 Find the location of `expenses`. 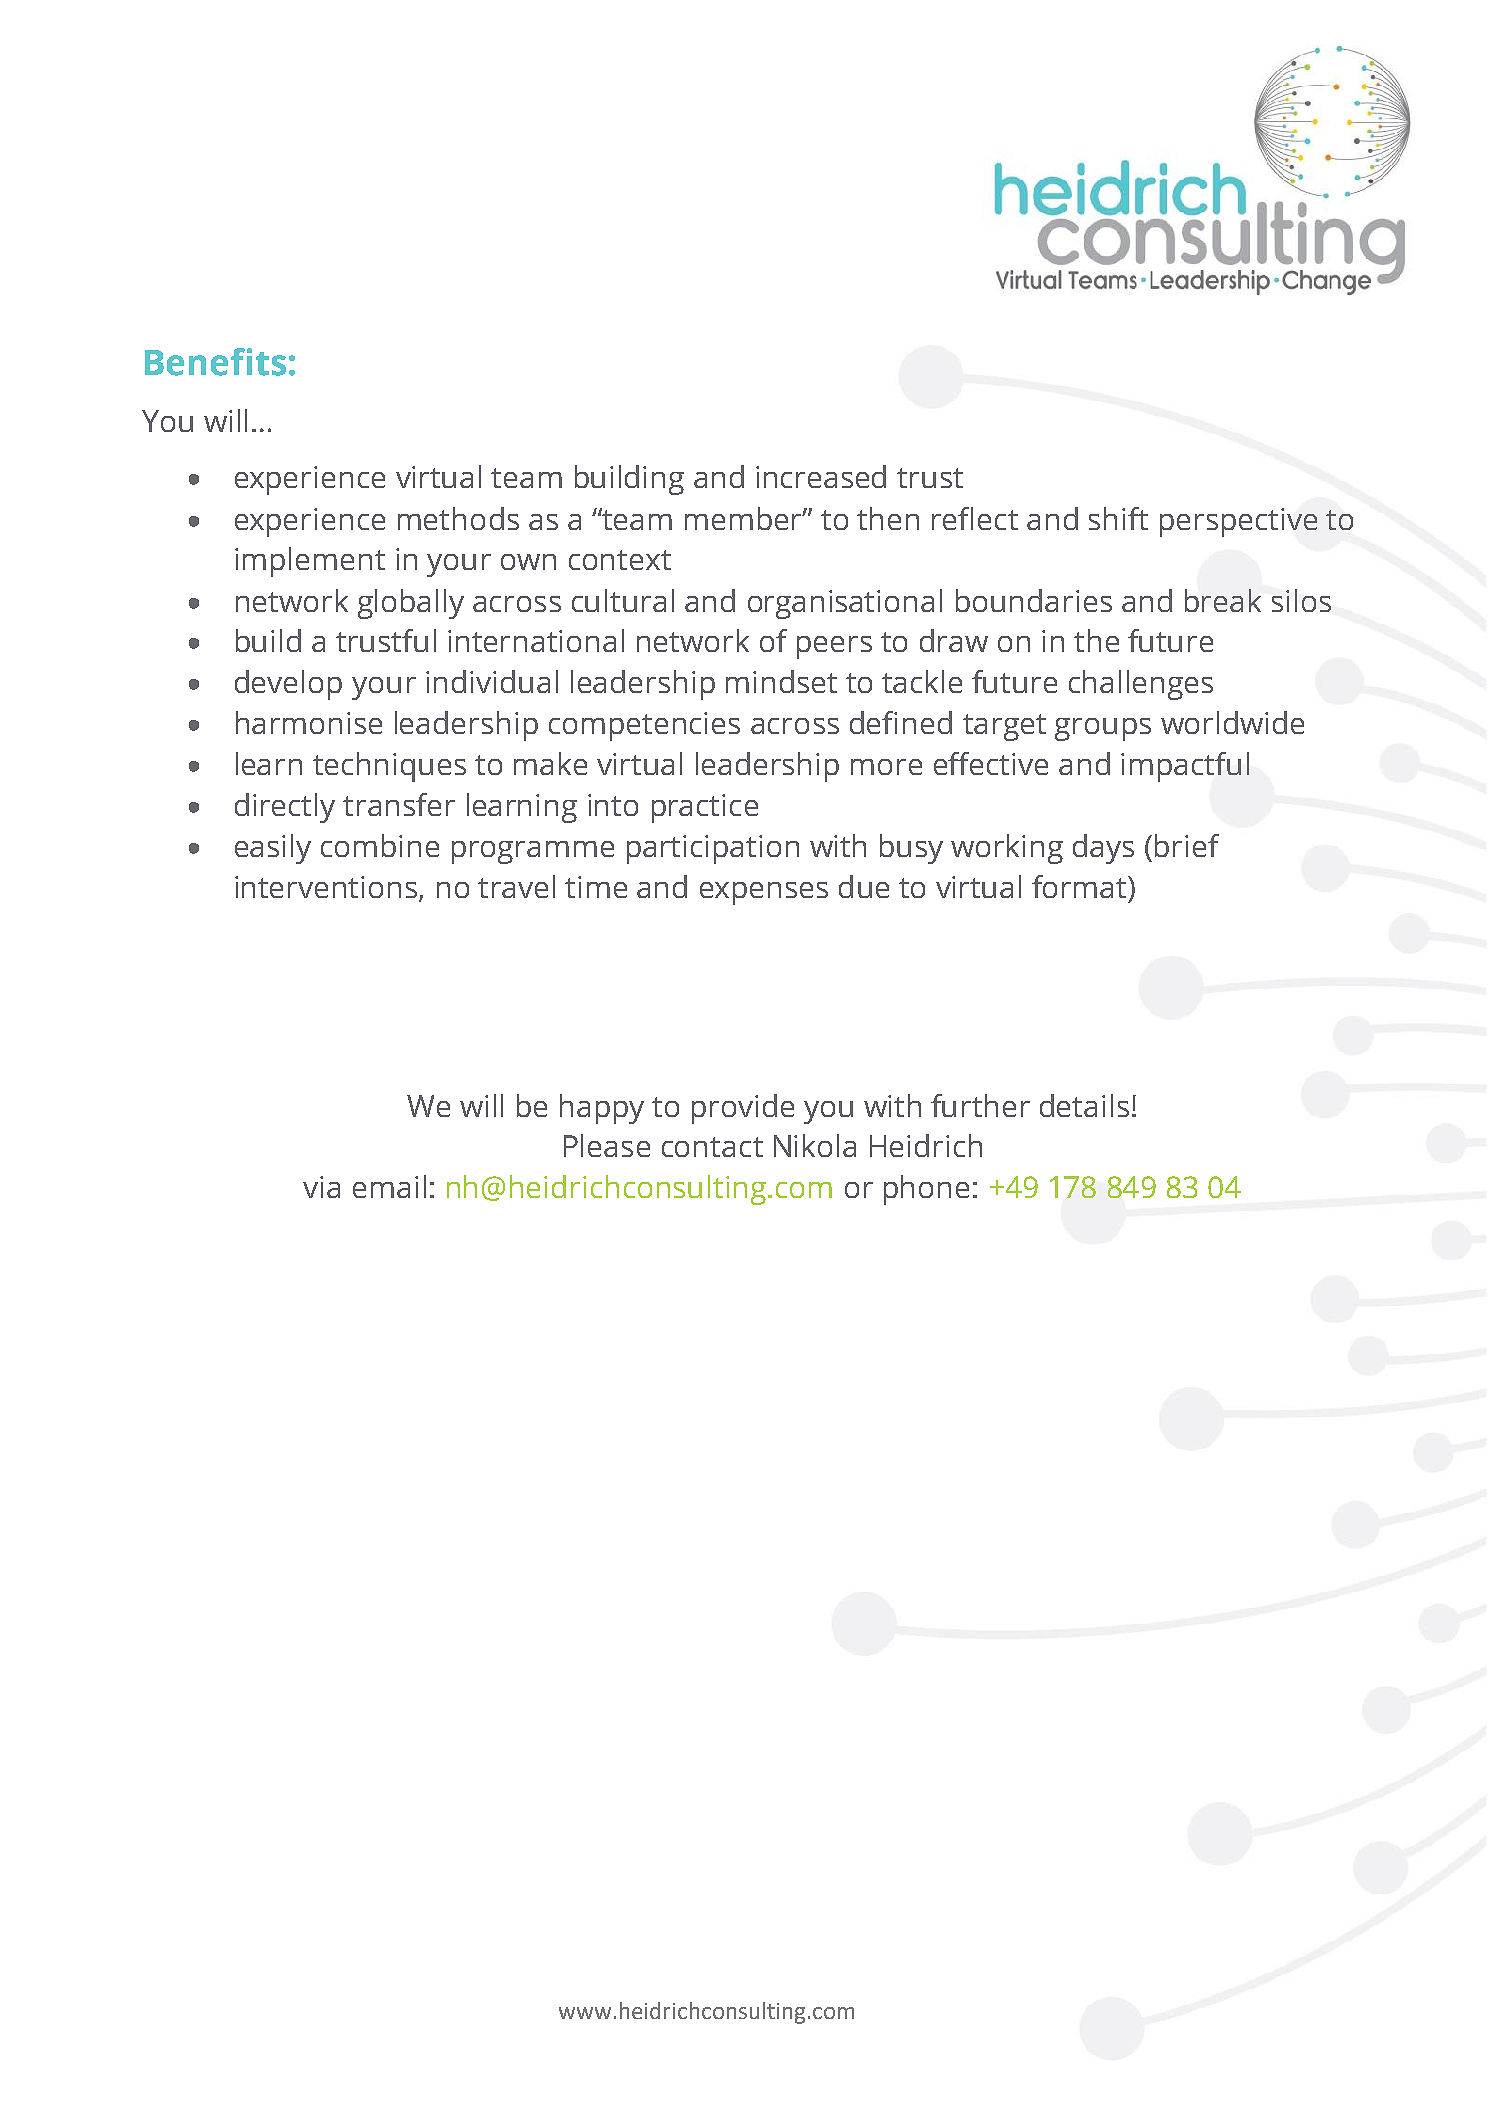

expenses is located at coordinates (764, 893).
